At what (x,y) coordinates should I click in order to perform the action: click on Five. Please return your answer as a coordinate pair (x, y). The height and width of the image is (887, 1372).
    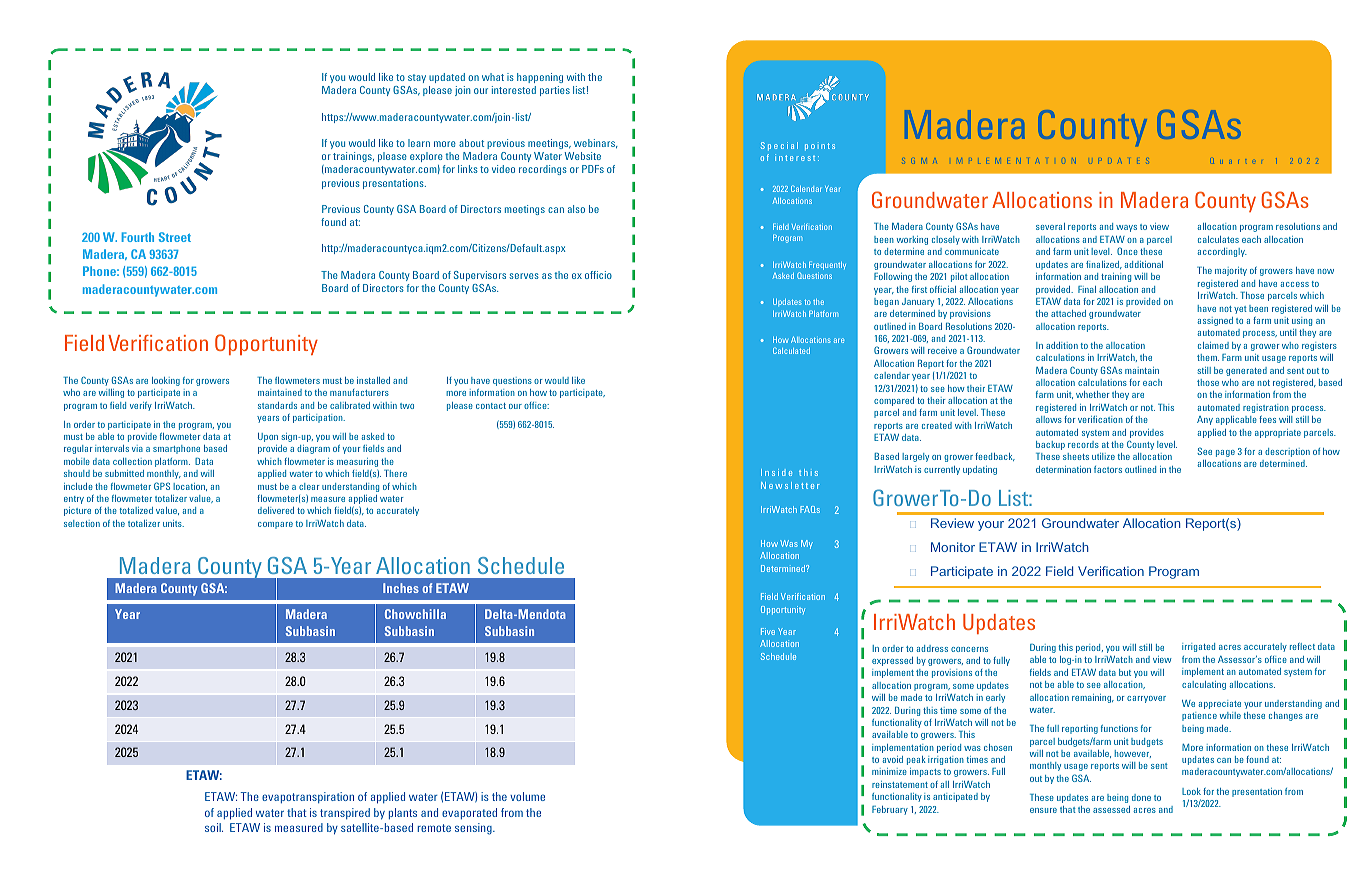
    Looking at the image, I should click on (768, 631).
